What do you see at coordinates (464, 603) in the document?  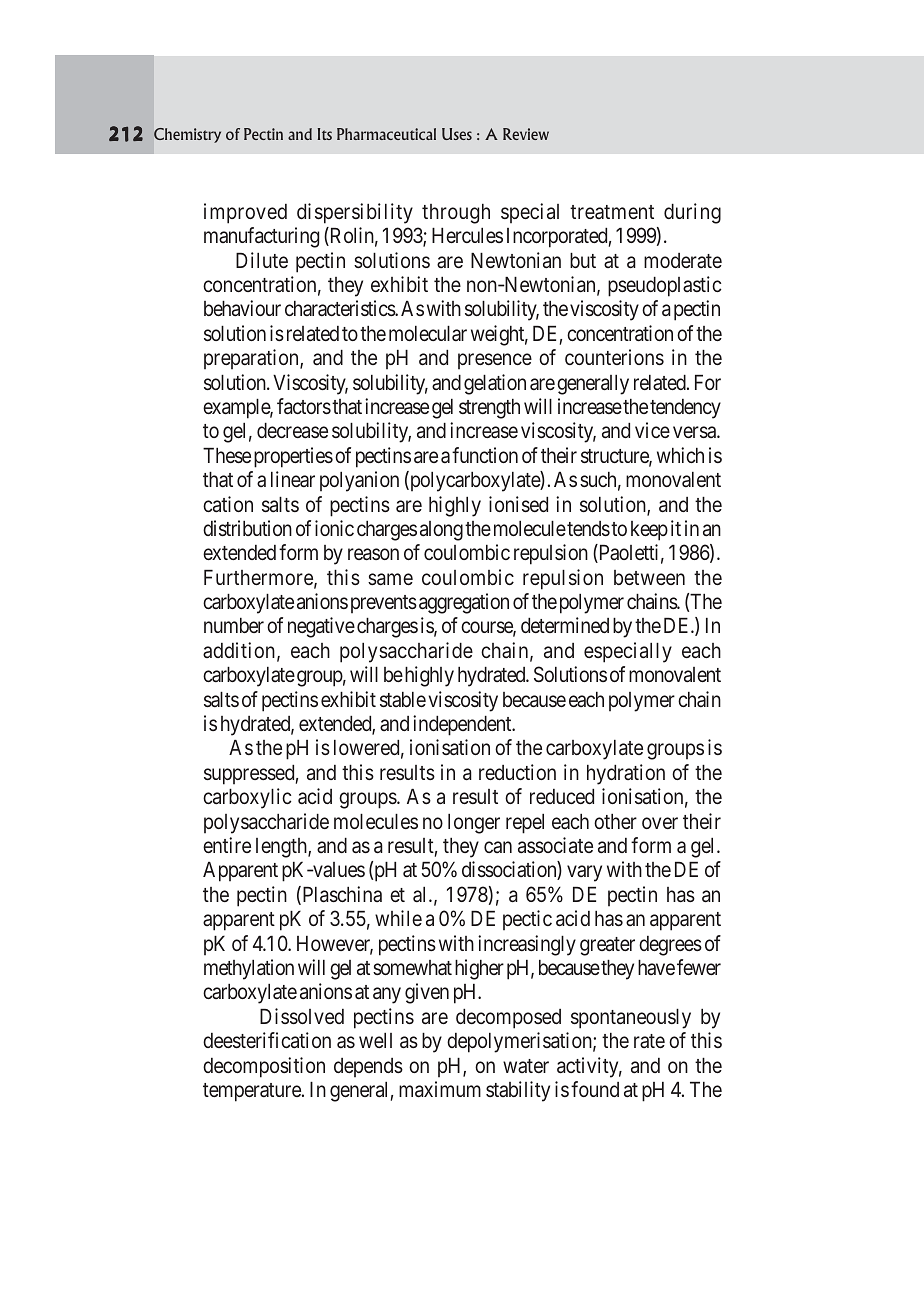 I see `aggregation` at bounding box center [464, 603].
